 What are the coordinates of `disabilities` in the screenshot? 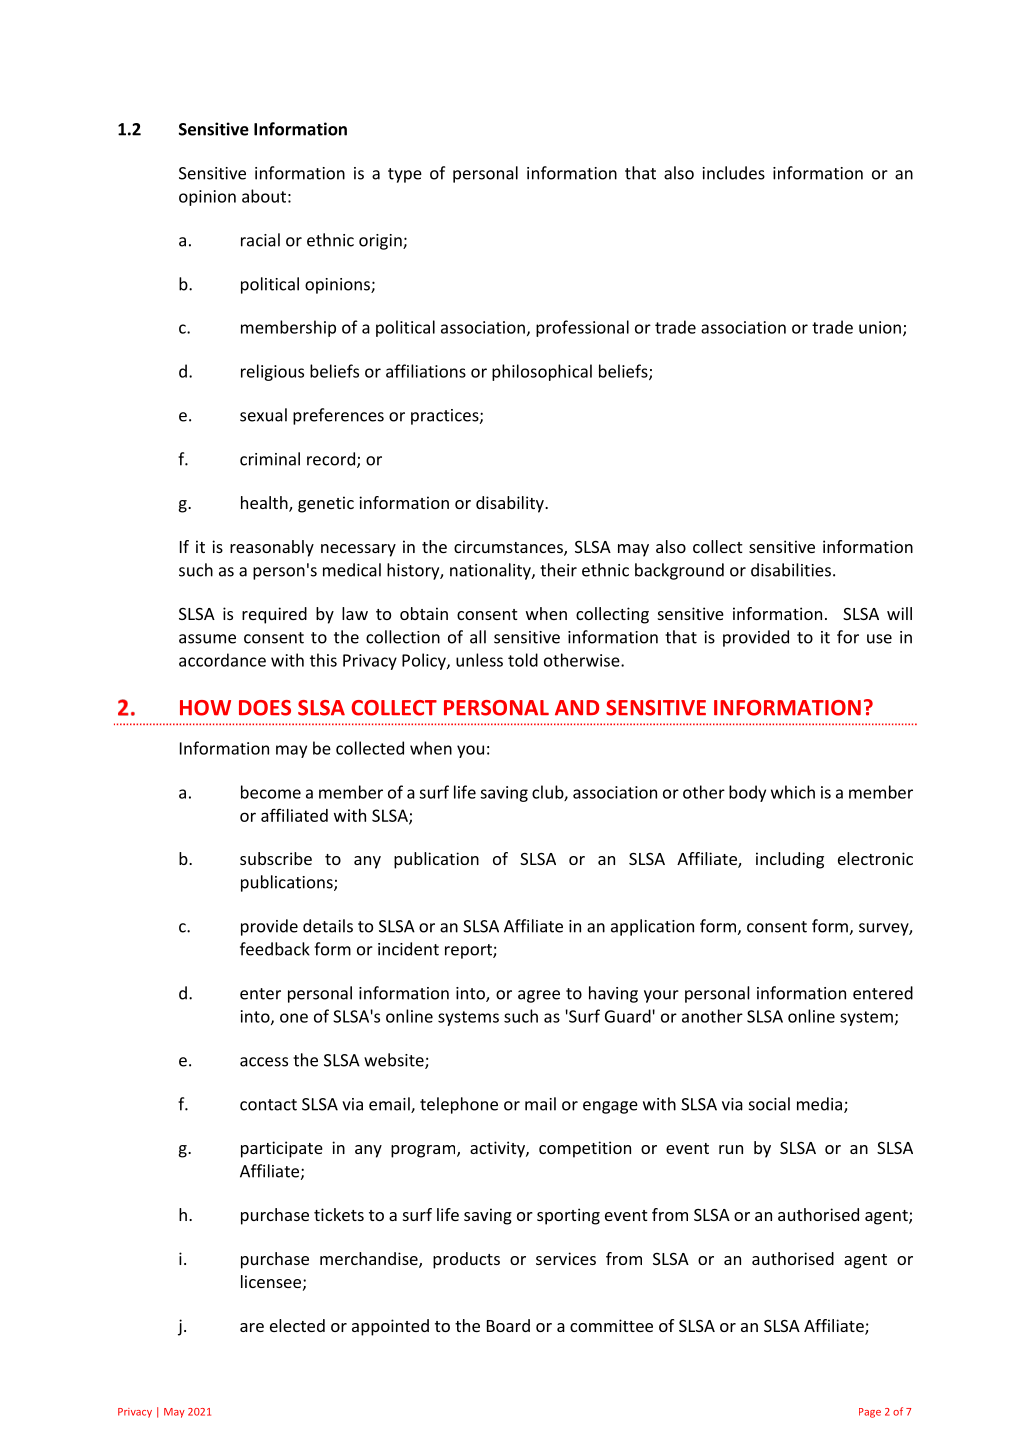 It's located at (791, 570).
